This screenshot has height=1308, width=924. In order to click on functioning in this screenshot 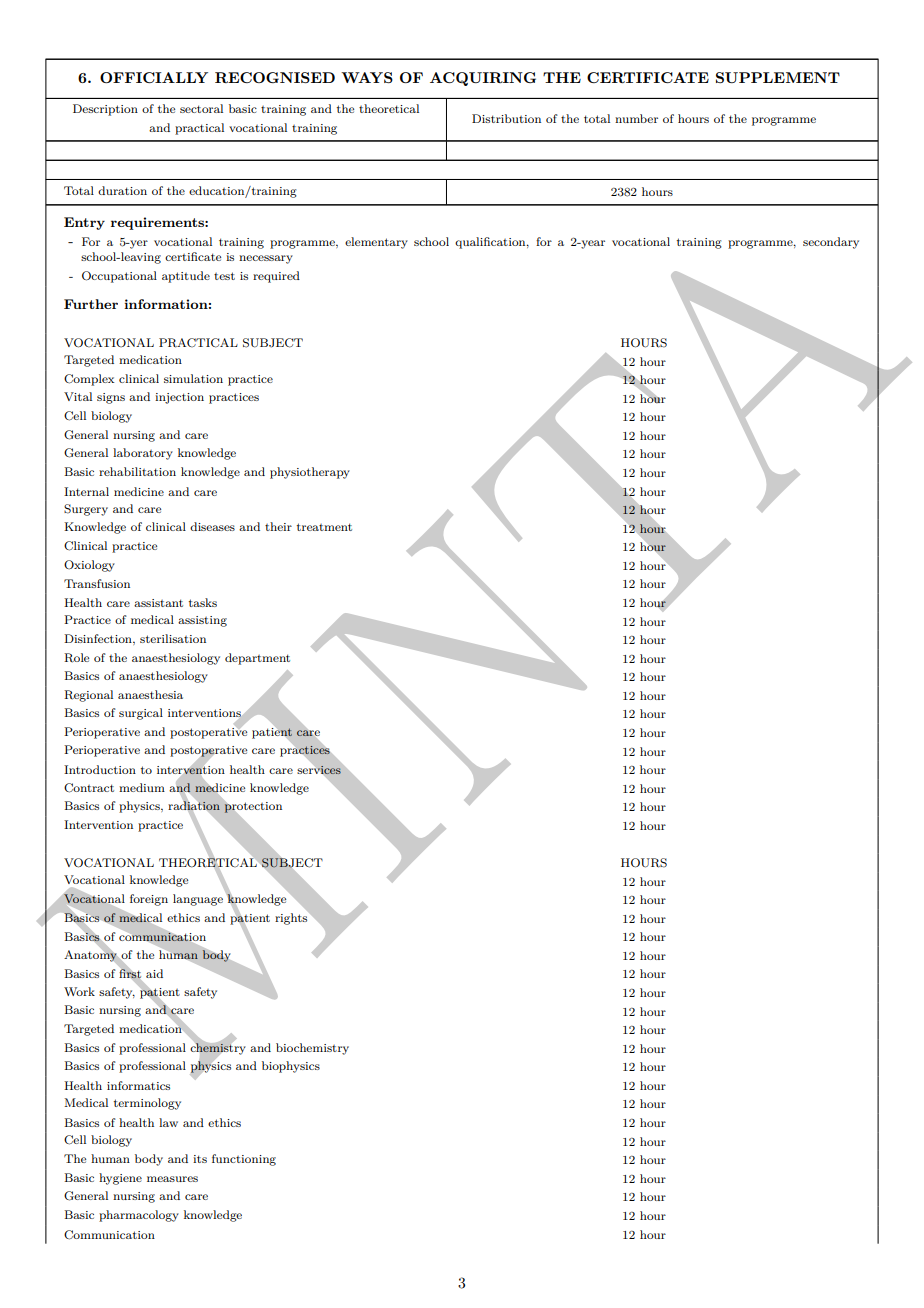, I will do `click(244, 1160)`.
